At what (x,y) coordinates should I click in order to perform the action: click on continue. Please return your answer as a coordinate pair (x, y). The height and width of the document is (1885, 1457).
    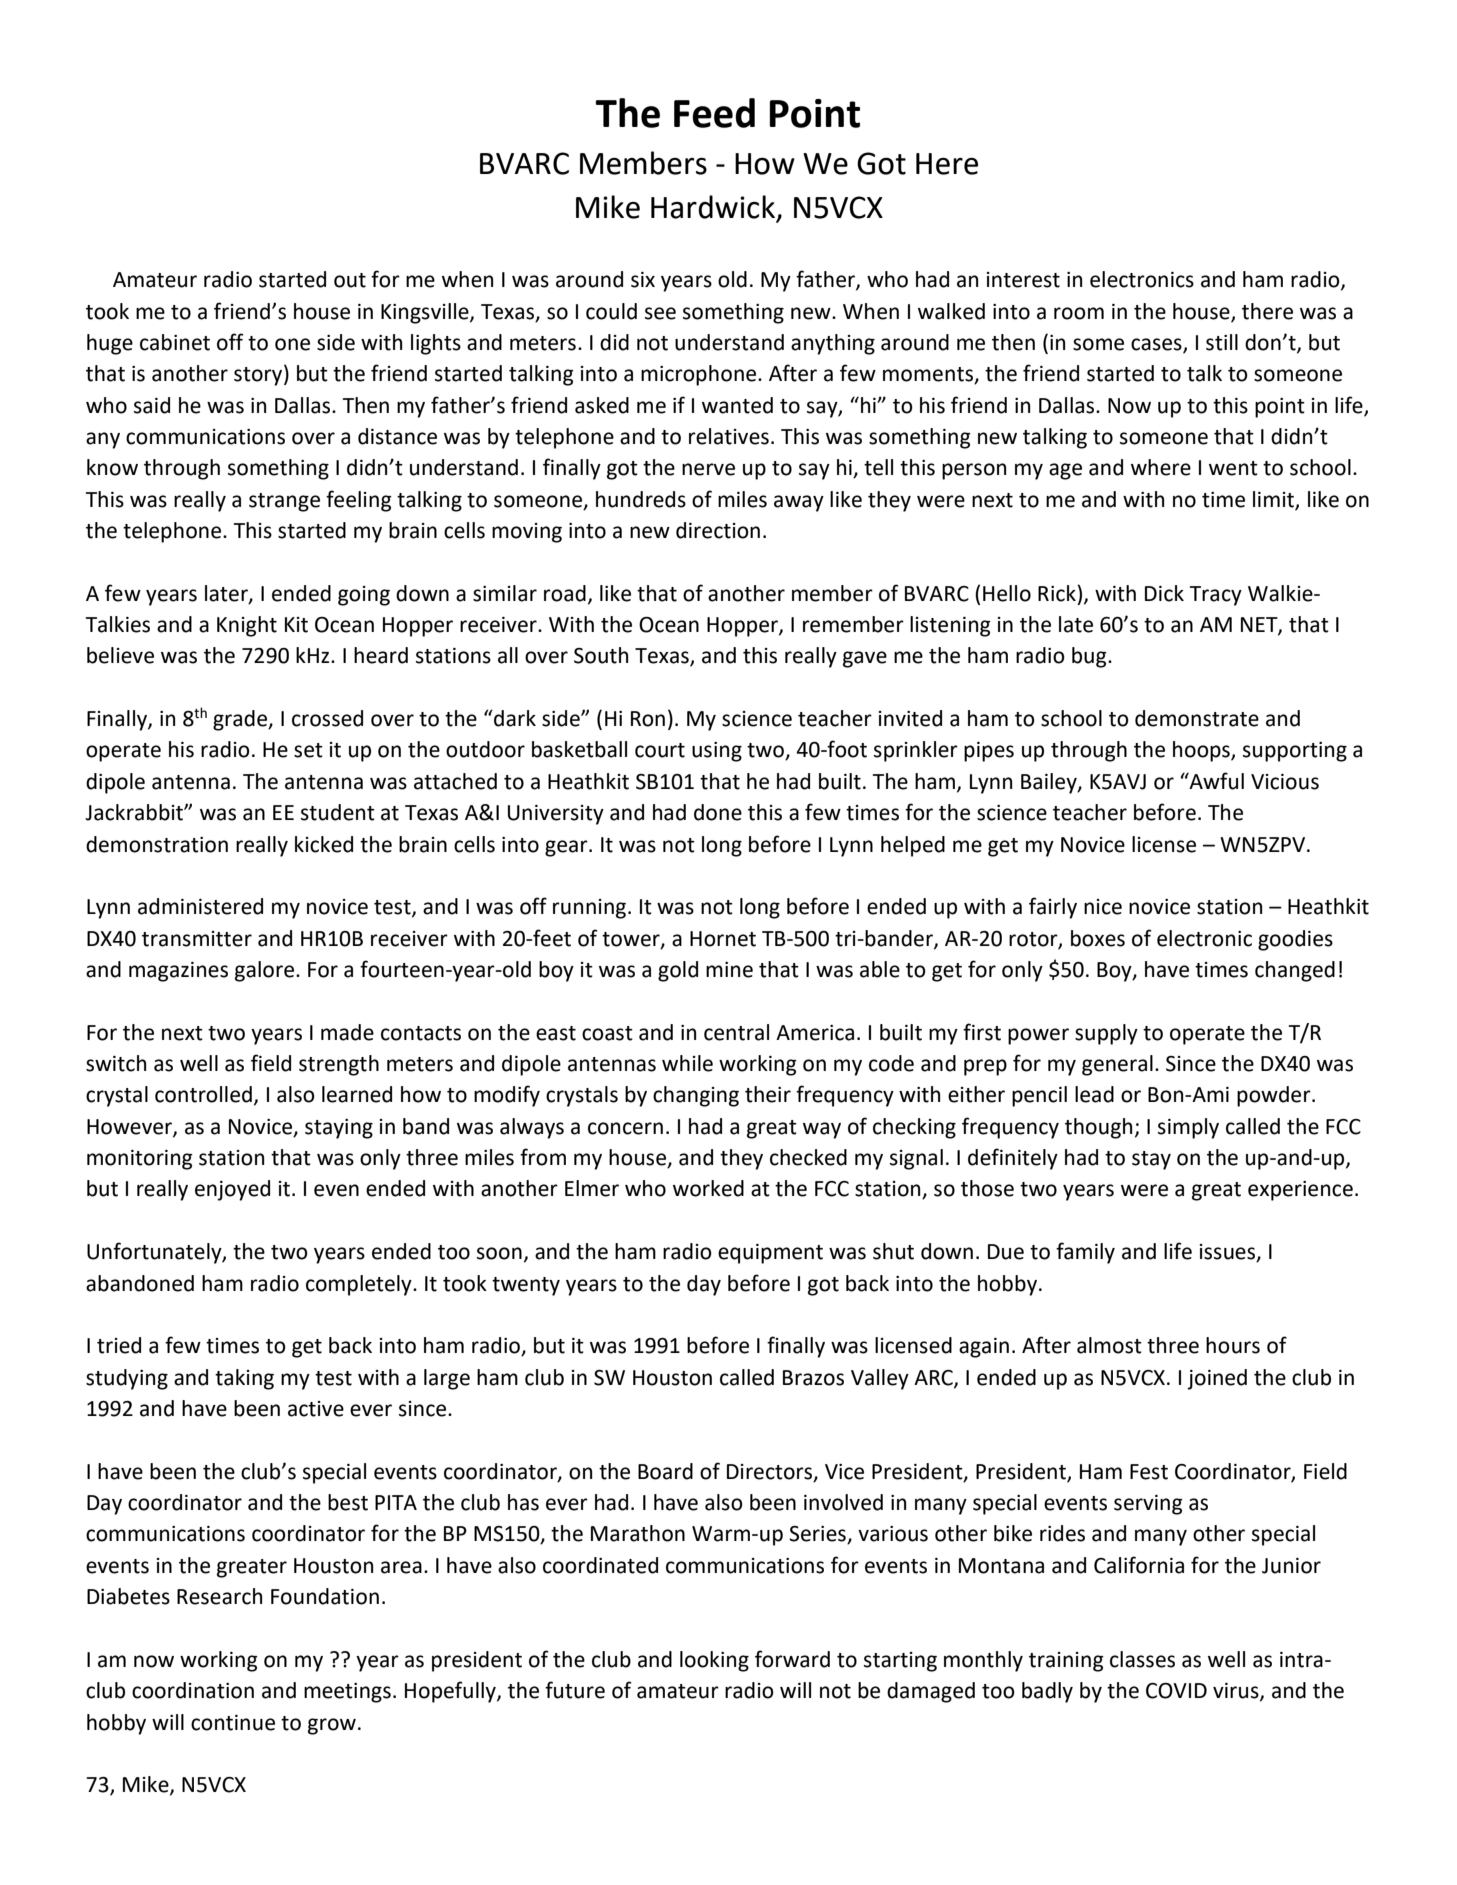
    Looking at the image, I should click on (233, 1723).
